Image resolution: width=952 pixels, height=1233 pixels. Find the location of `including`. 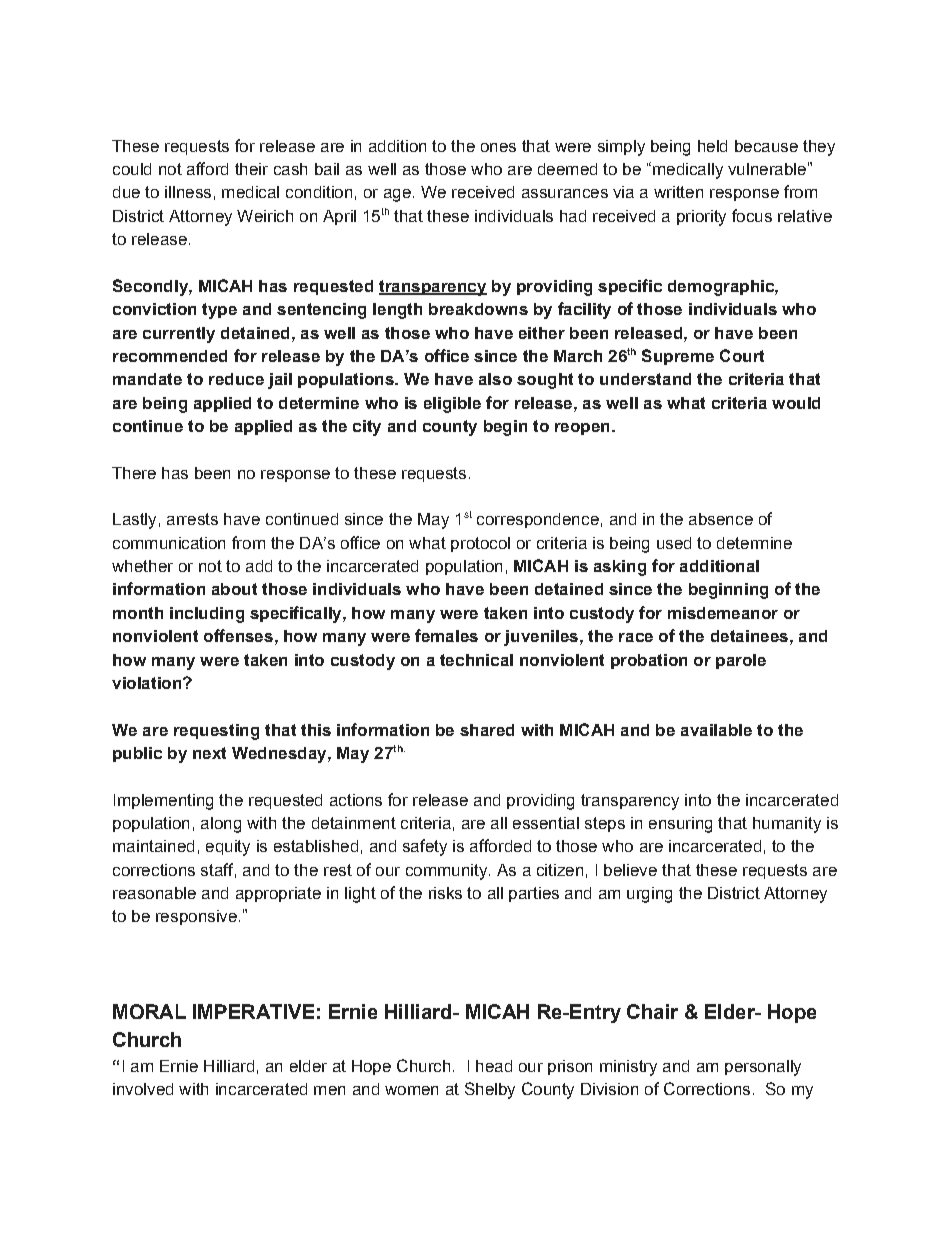

including is located at coordinates (207, 615).
